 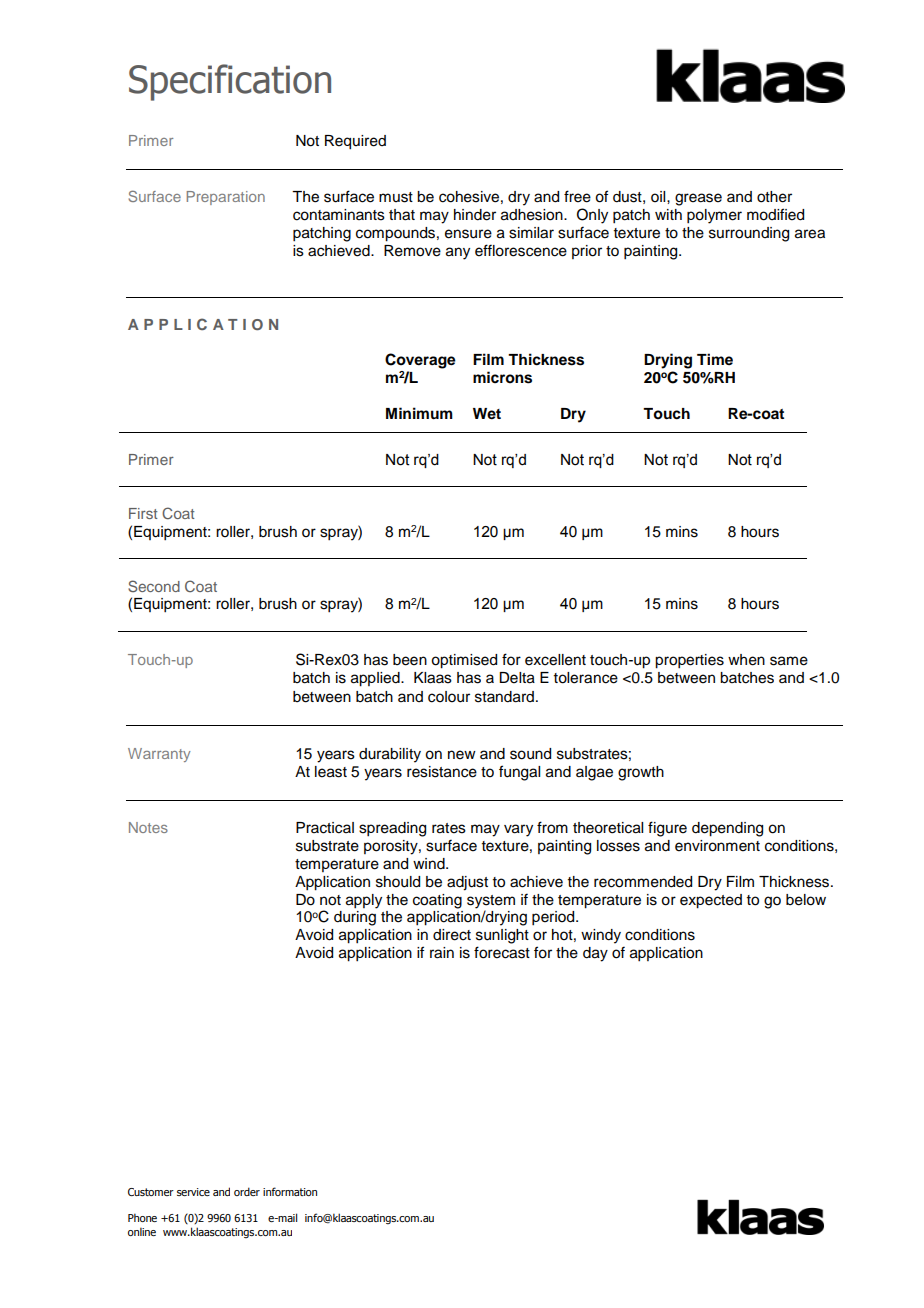 I want to click on hinder, so click(x=475, y=215).
